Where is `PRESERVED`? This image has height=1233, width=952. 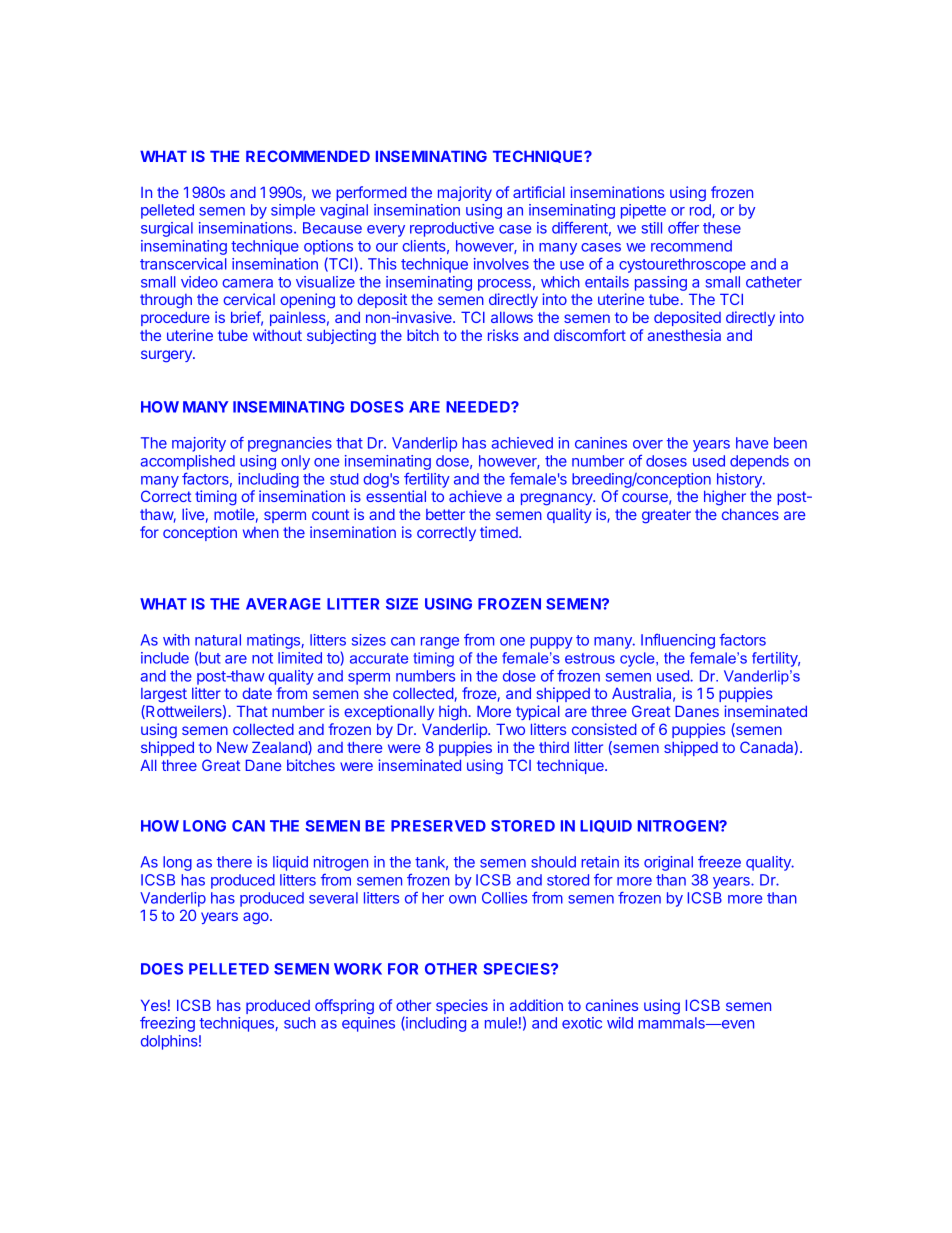 PRESERVED is located at coordinates (438, 826).
